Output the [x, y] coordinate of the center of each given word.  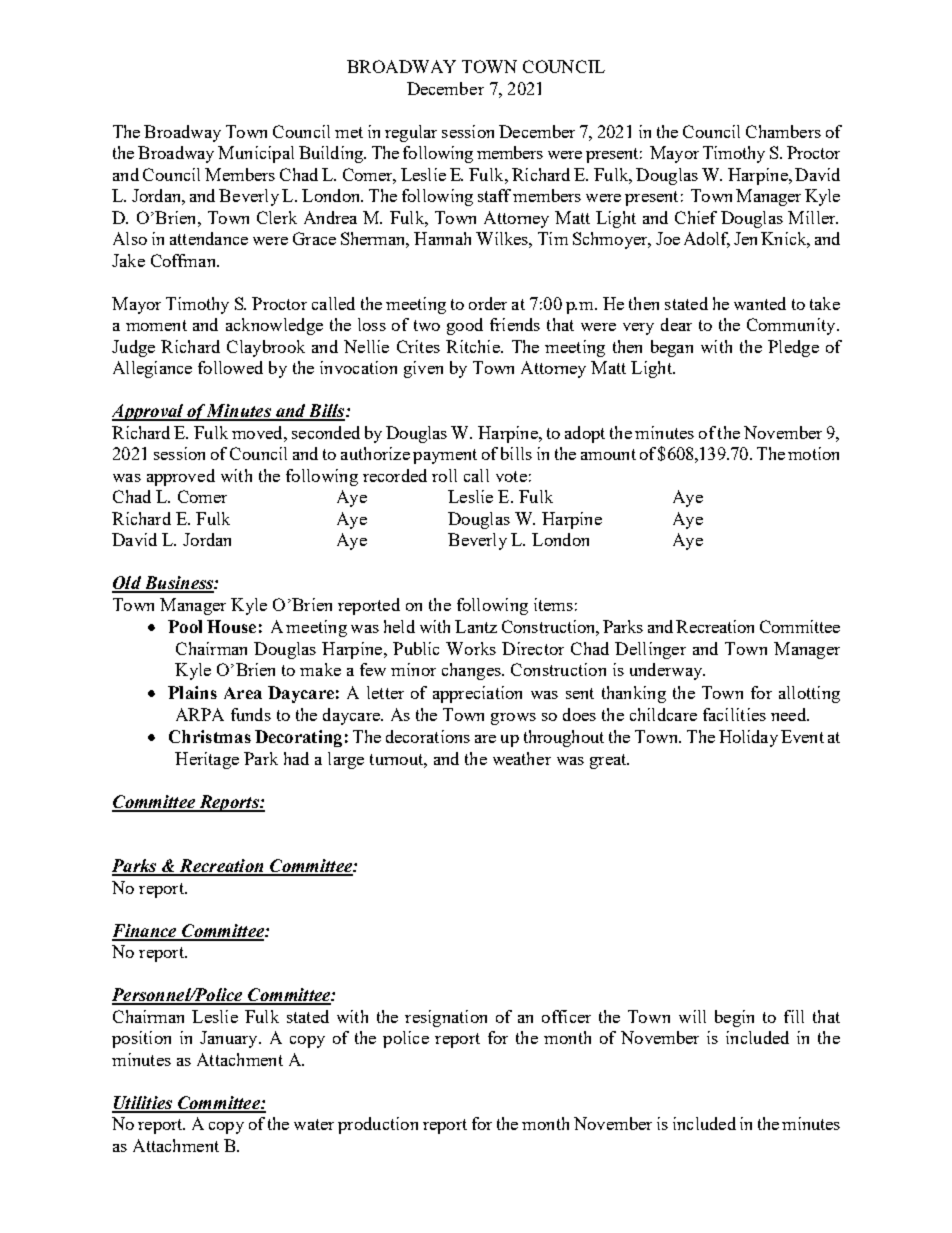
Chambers [783, 131]
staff [494, 195]
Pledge [793, 348]
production [378, 1125]
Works [471, 648]
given [423, 369]
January [230, 1039]
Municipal [256, 154]
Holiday [748, 738]
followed [230, 367]
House [231, 626]
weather [522, 758]
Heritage [207, 760]
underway [667, 671]
